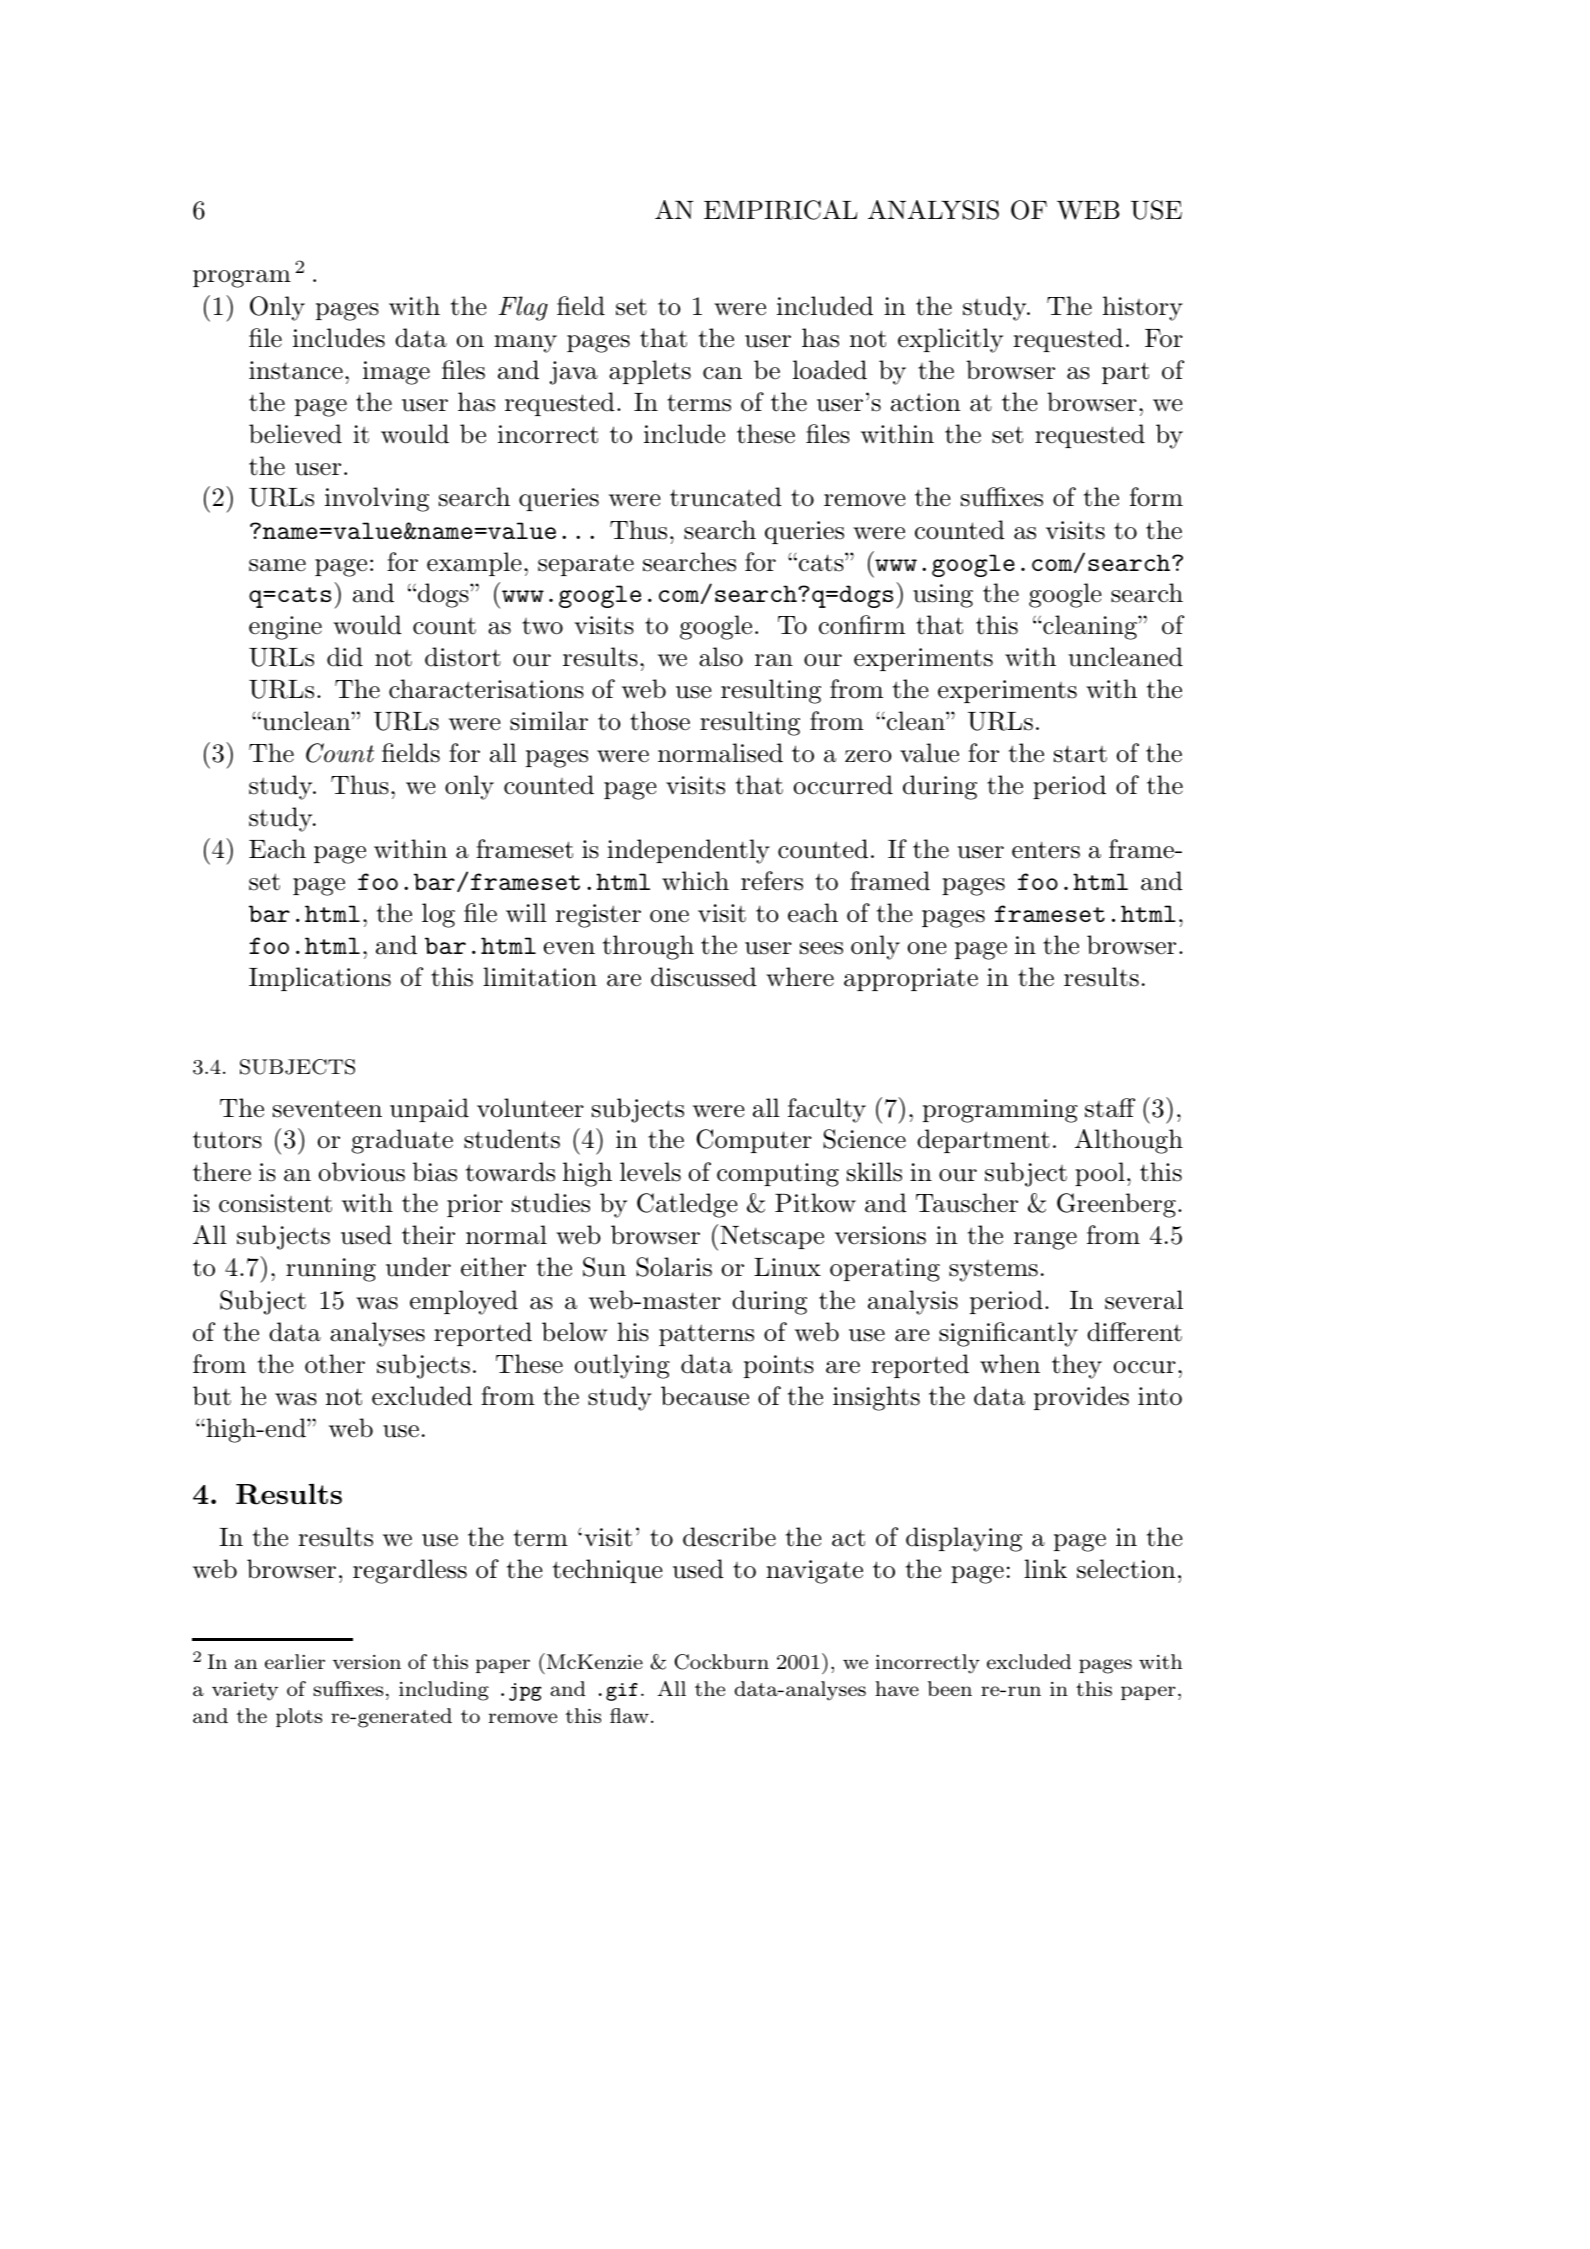 The height and width of the screenshot is (2249, 1590). What do you see at coordinates (296, 370) in the screenshot?
I see `instance` at bounding box center [296, 370].
